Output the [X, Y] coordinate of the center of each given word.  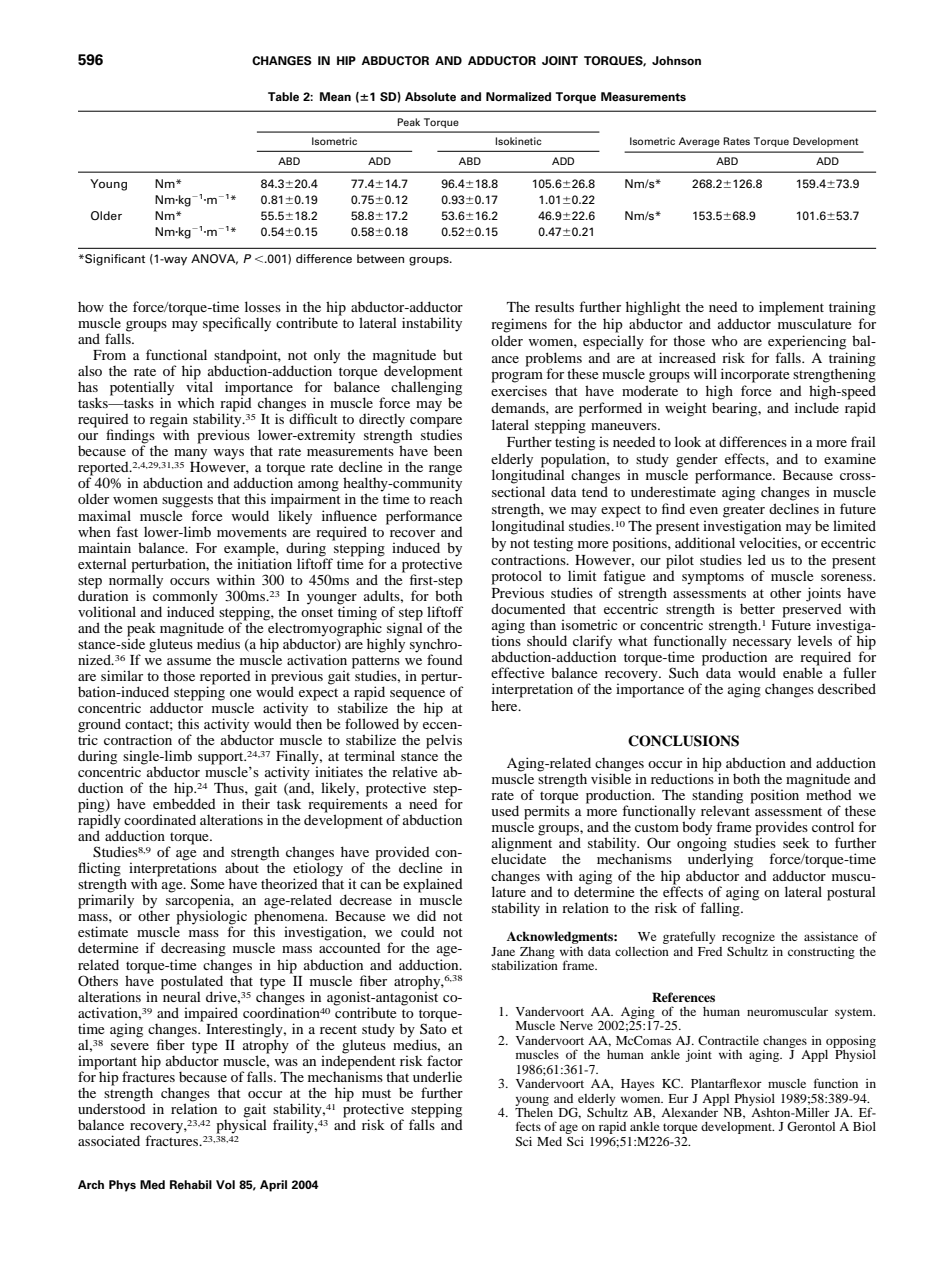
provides [781, 829]
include [817, 407]
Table [283, 96]
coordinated [160, 819]
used [505, 810]
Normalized [518, 97]
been [448, 450]
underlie [437, 1076]
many [190, 454]
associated [109, 1140]
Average [699, 142]
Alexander [691, 1111]
